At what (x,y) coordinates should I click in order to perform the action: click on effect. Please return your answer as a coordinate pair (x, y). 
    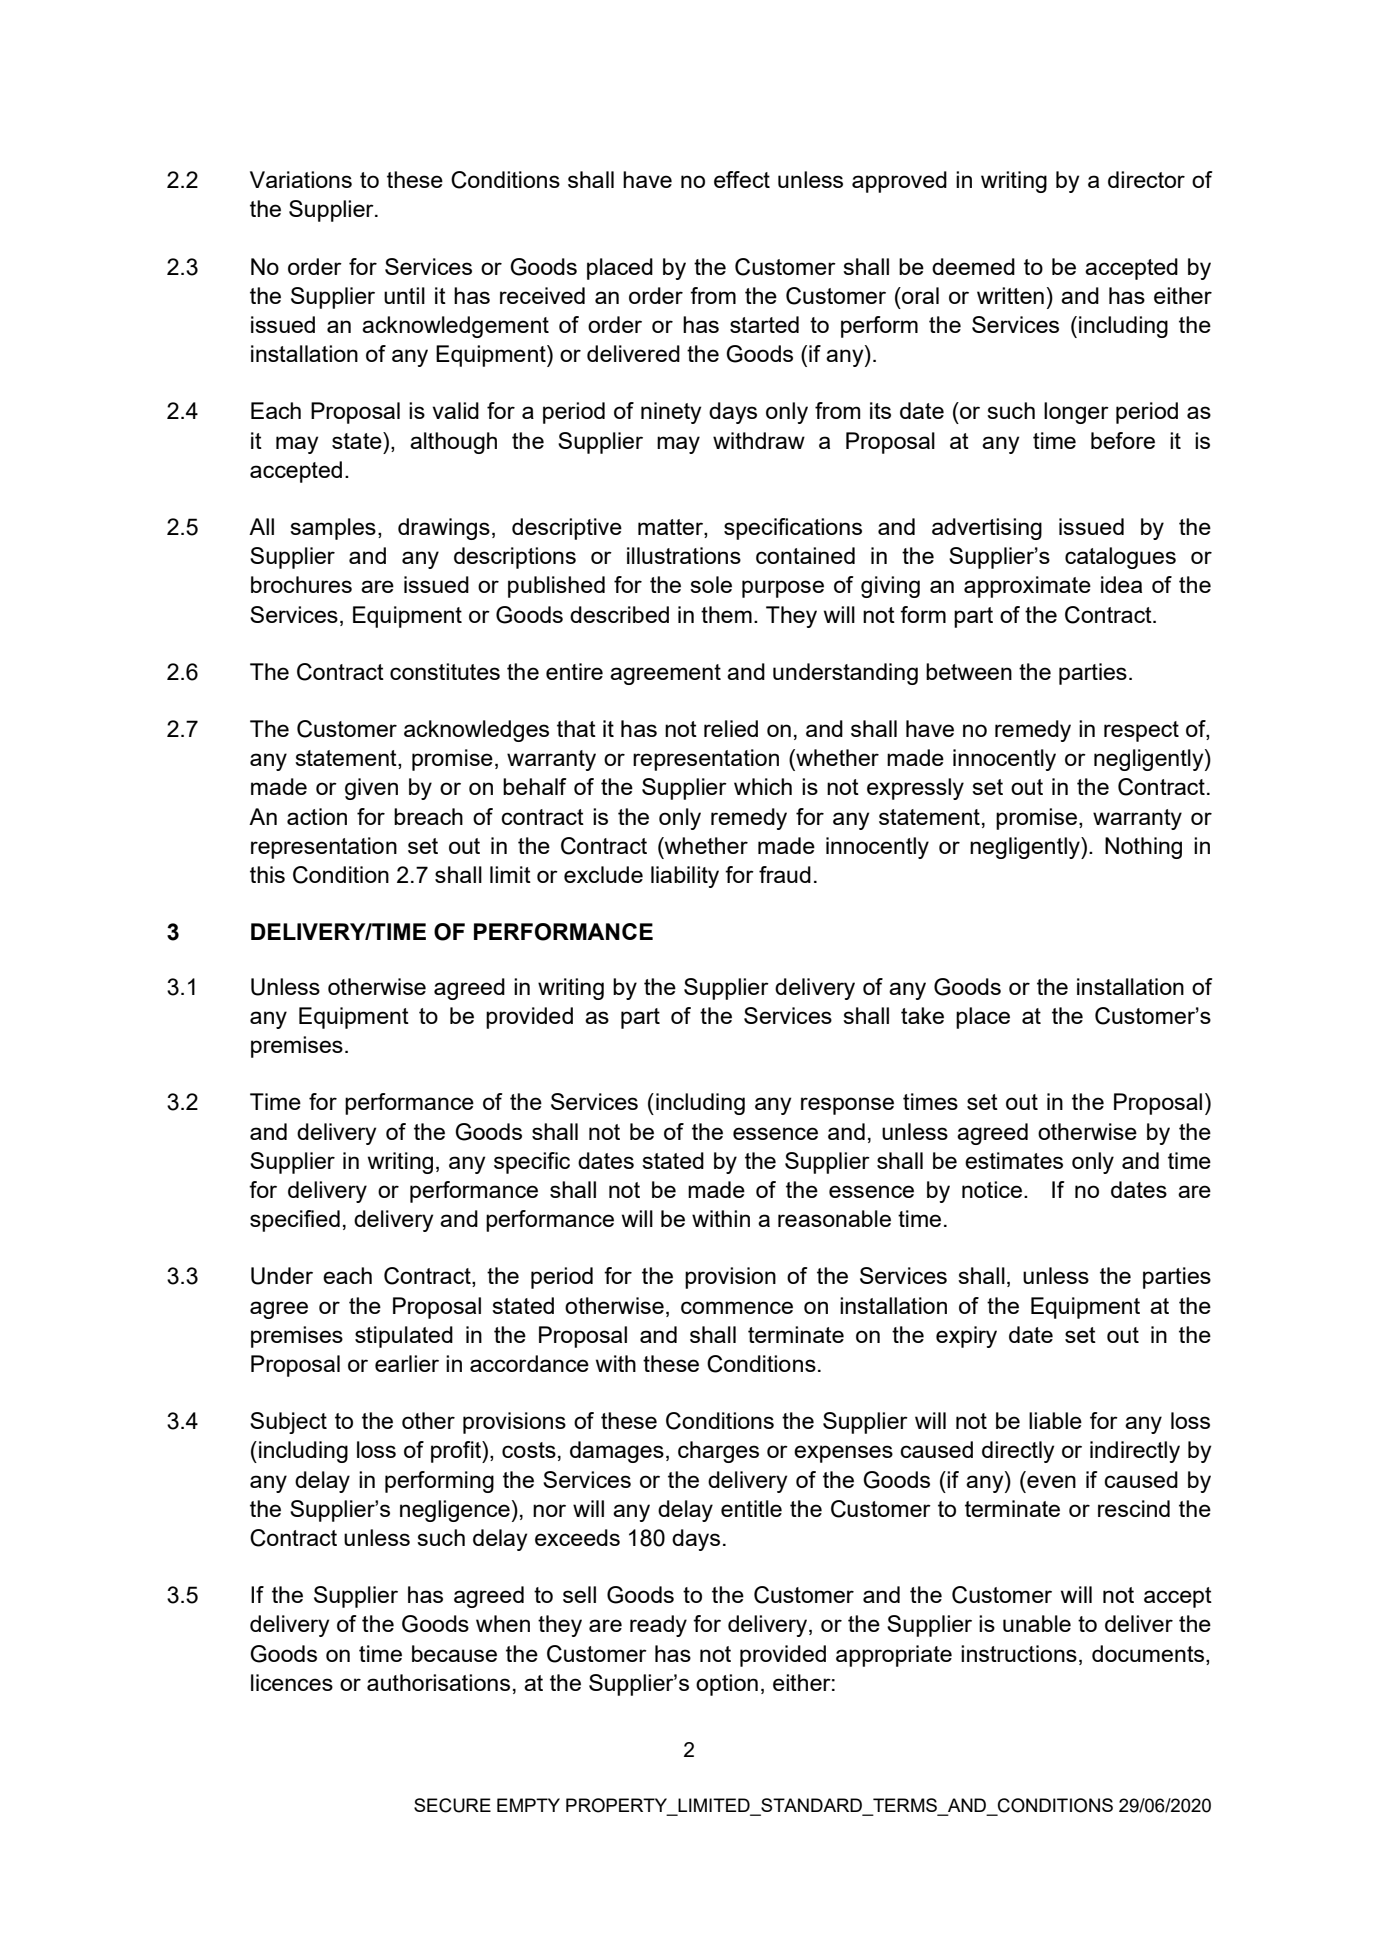
    Looking at the image, I should click on (742, 179).
